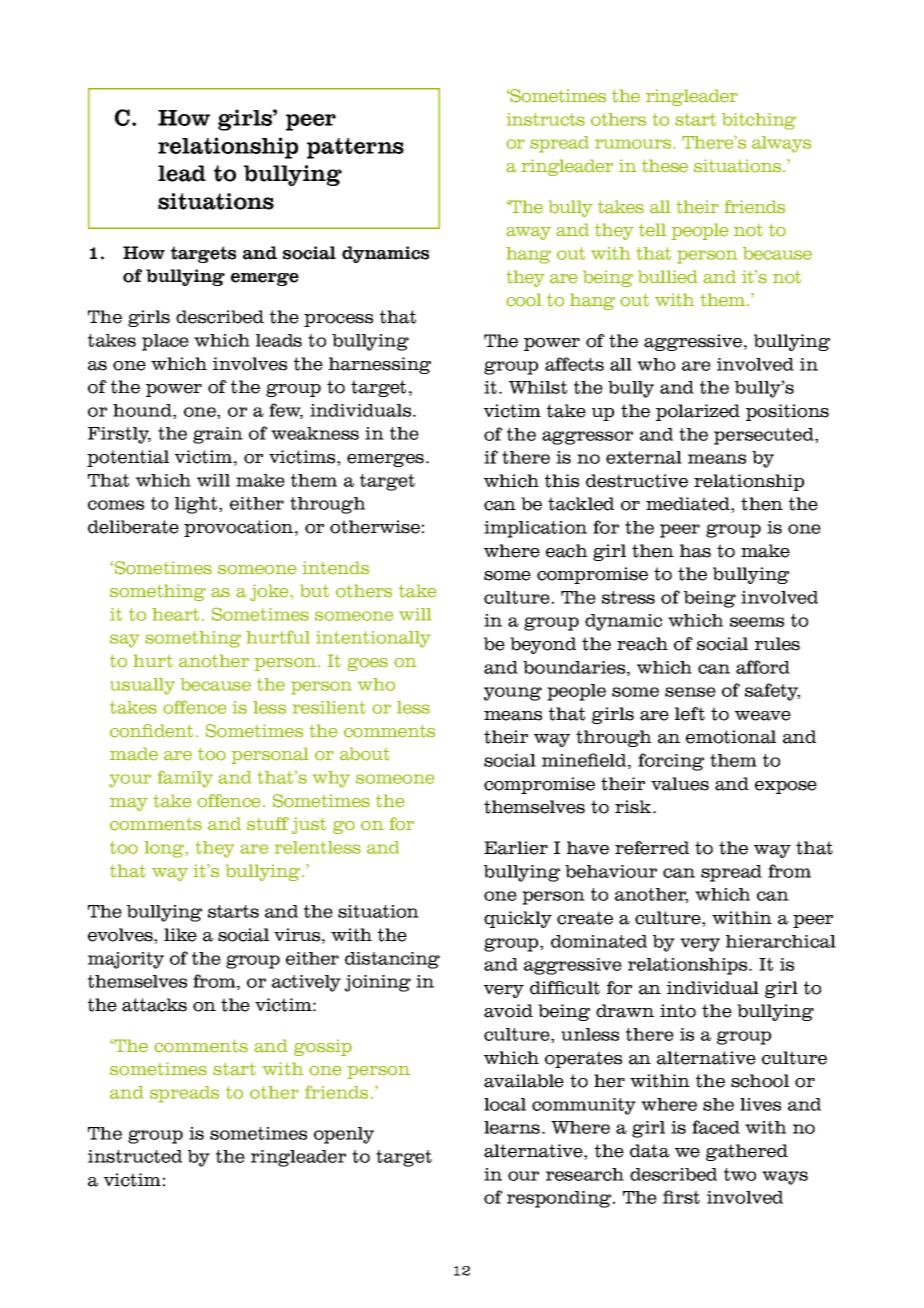  What do you see at coordinates (135, 1156) in the screenshot?
I see `instructed` at bounding box center [135, 1156].
